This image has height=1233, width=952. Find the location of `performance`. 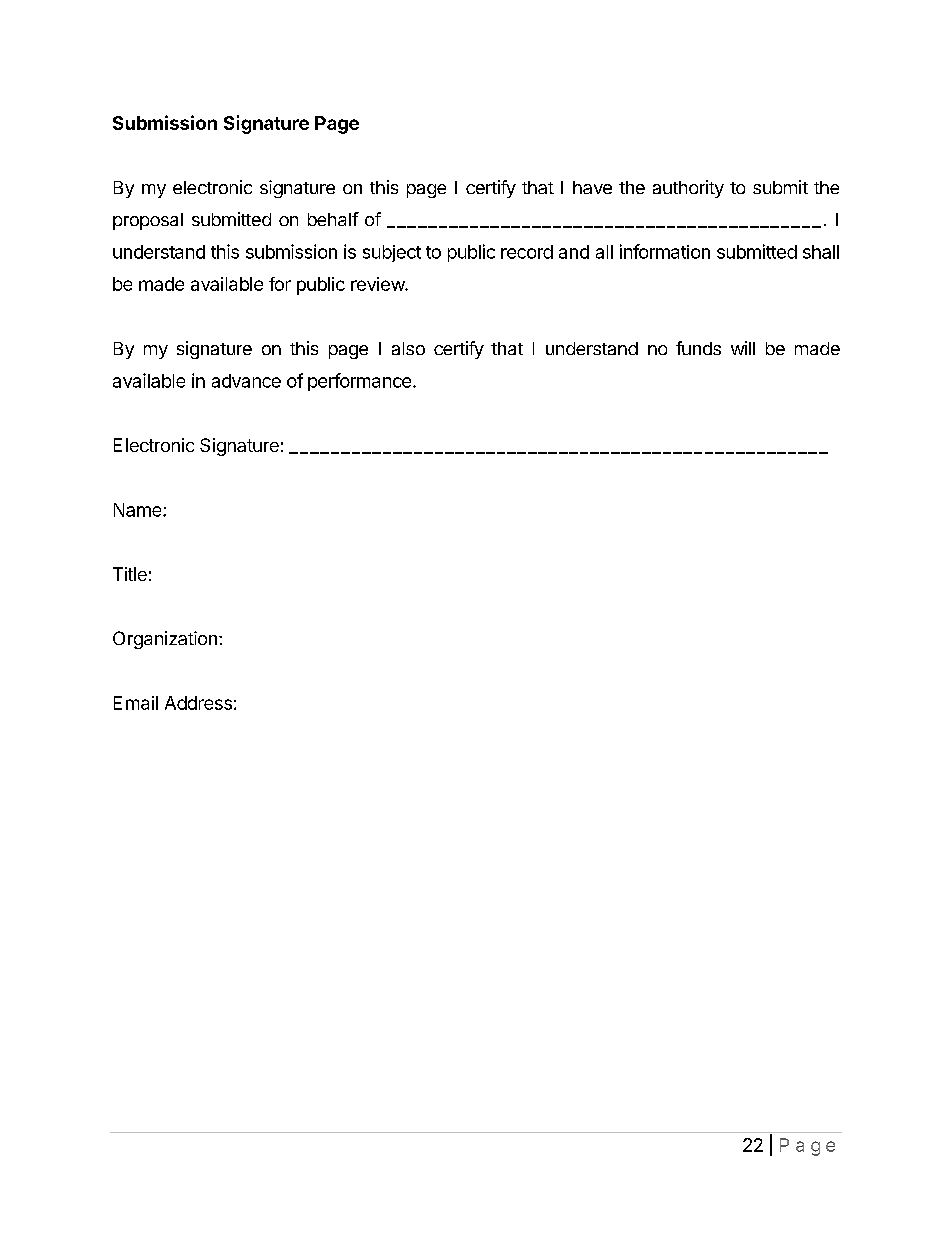

performance is located at coordinates (359, 382).
